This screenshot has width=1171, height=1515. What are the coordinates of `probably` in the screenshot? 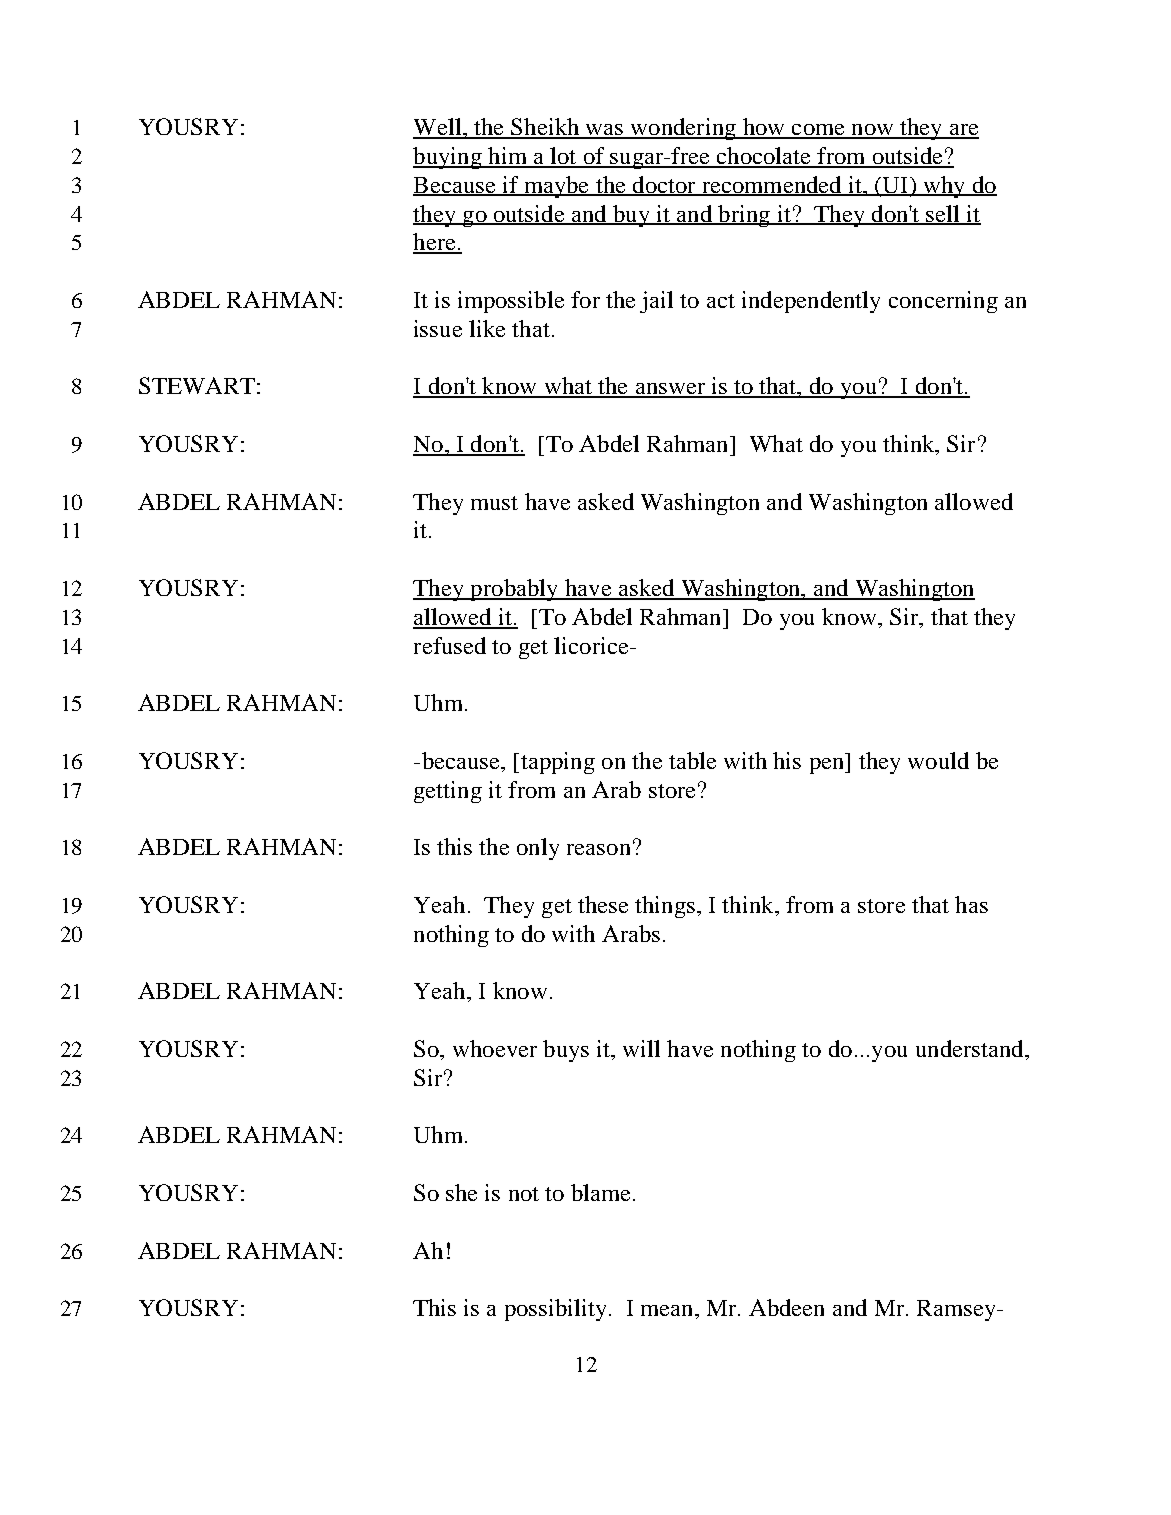 It's located at (514, 590).
